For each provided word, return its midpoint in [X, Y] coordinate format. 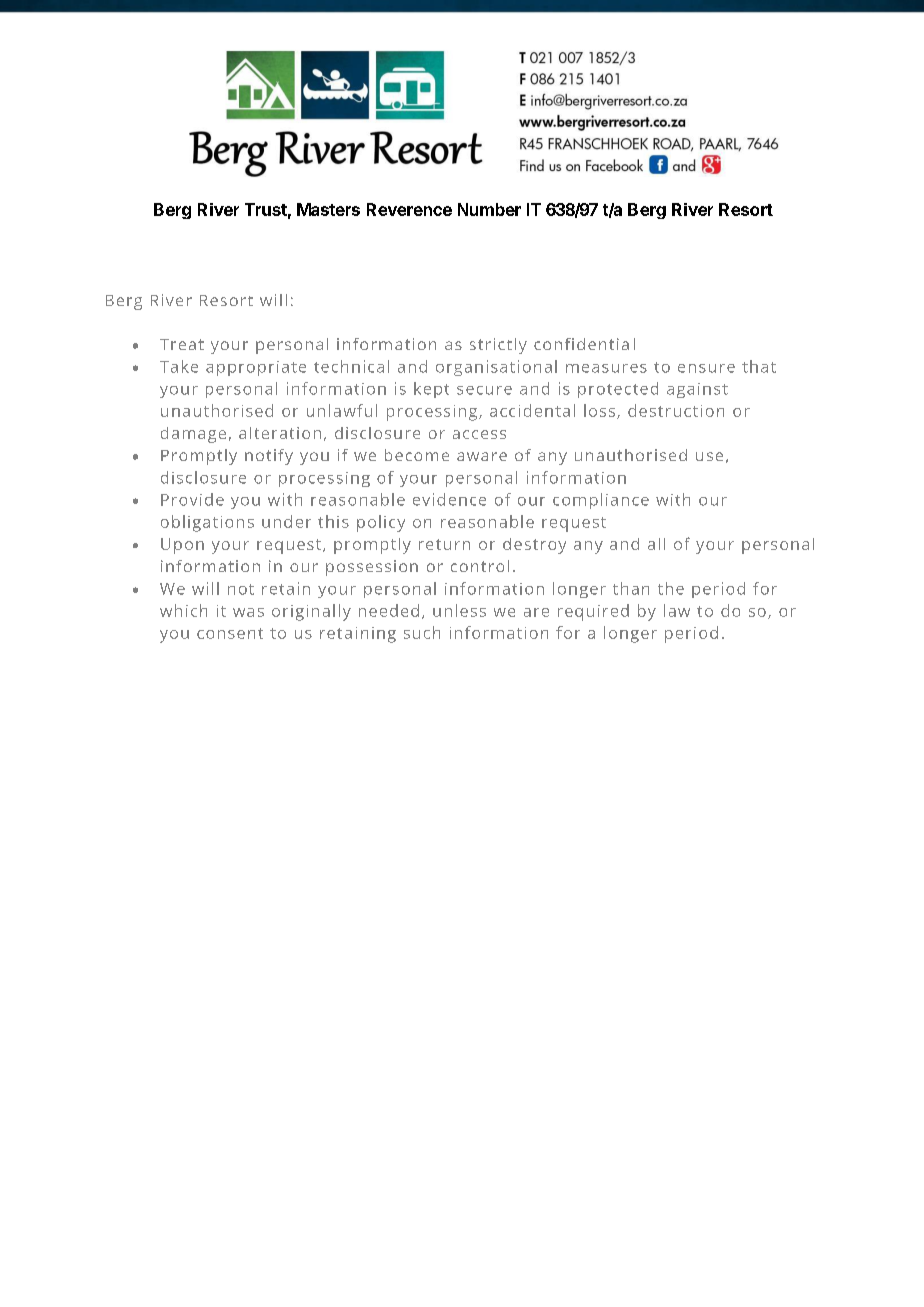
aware [482, 456]
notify [269, 457]
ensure [706, 368]
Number [489, 209]
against [697, 390]
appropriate [256, 368]
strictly [498, 346]
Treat [182, 344]
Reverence [409, 209]
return [444, 544]
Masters [328, 209]
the [671, 588]
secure [484, 390]
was [248, 612]
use [709, 456]
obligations [207, 523]
